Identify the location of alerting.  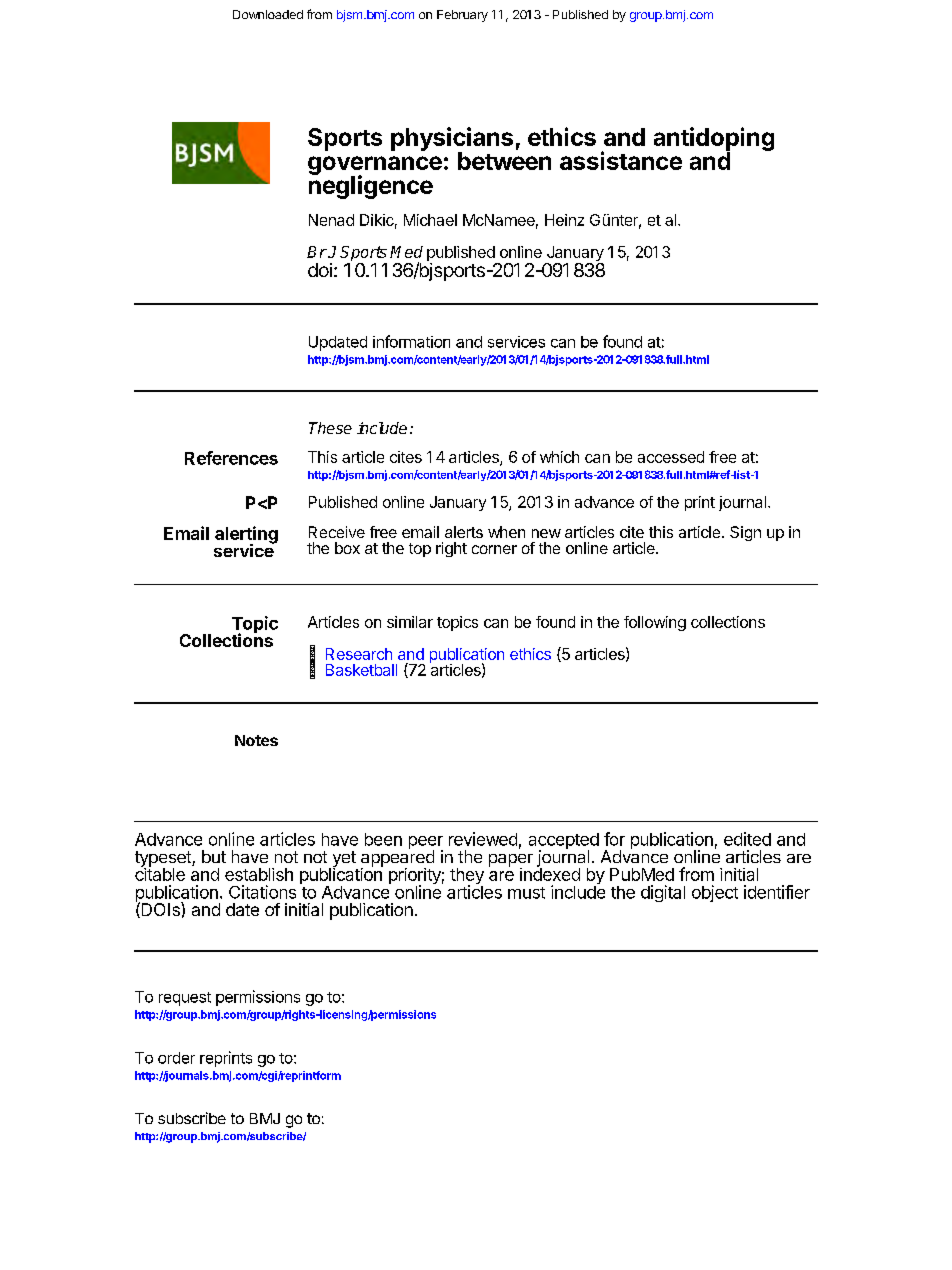
(246, 536).
